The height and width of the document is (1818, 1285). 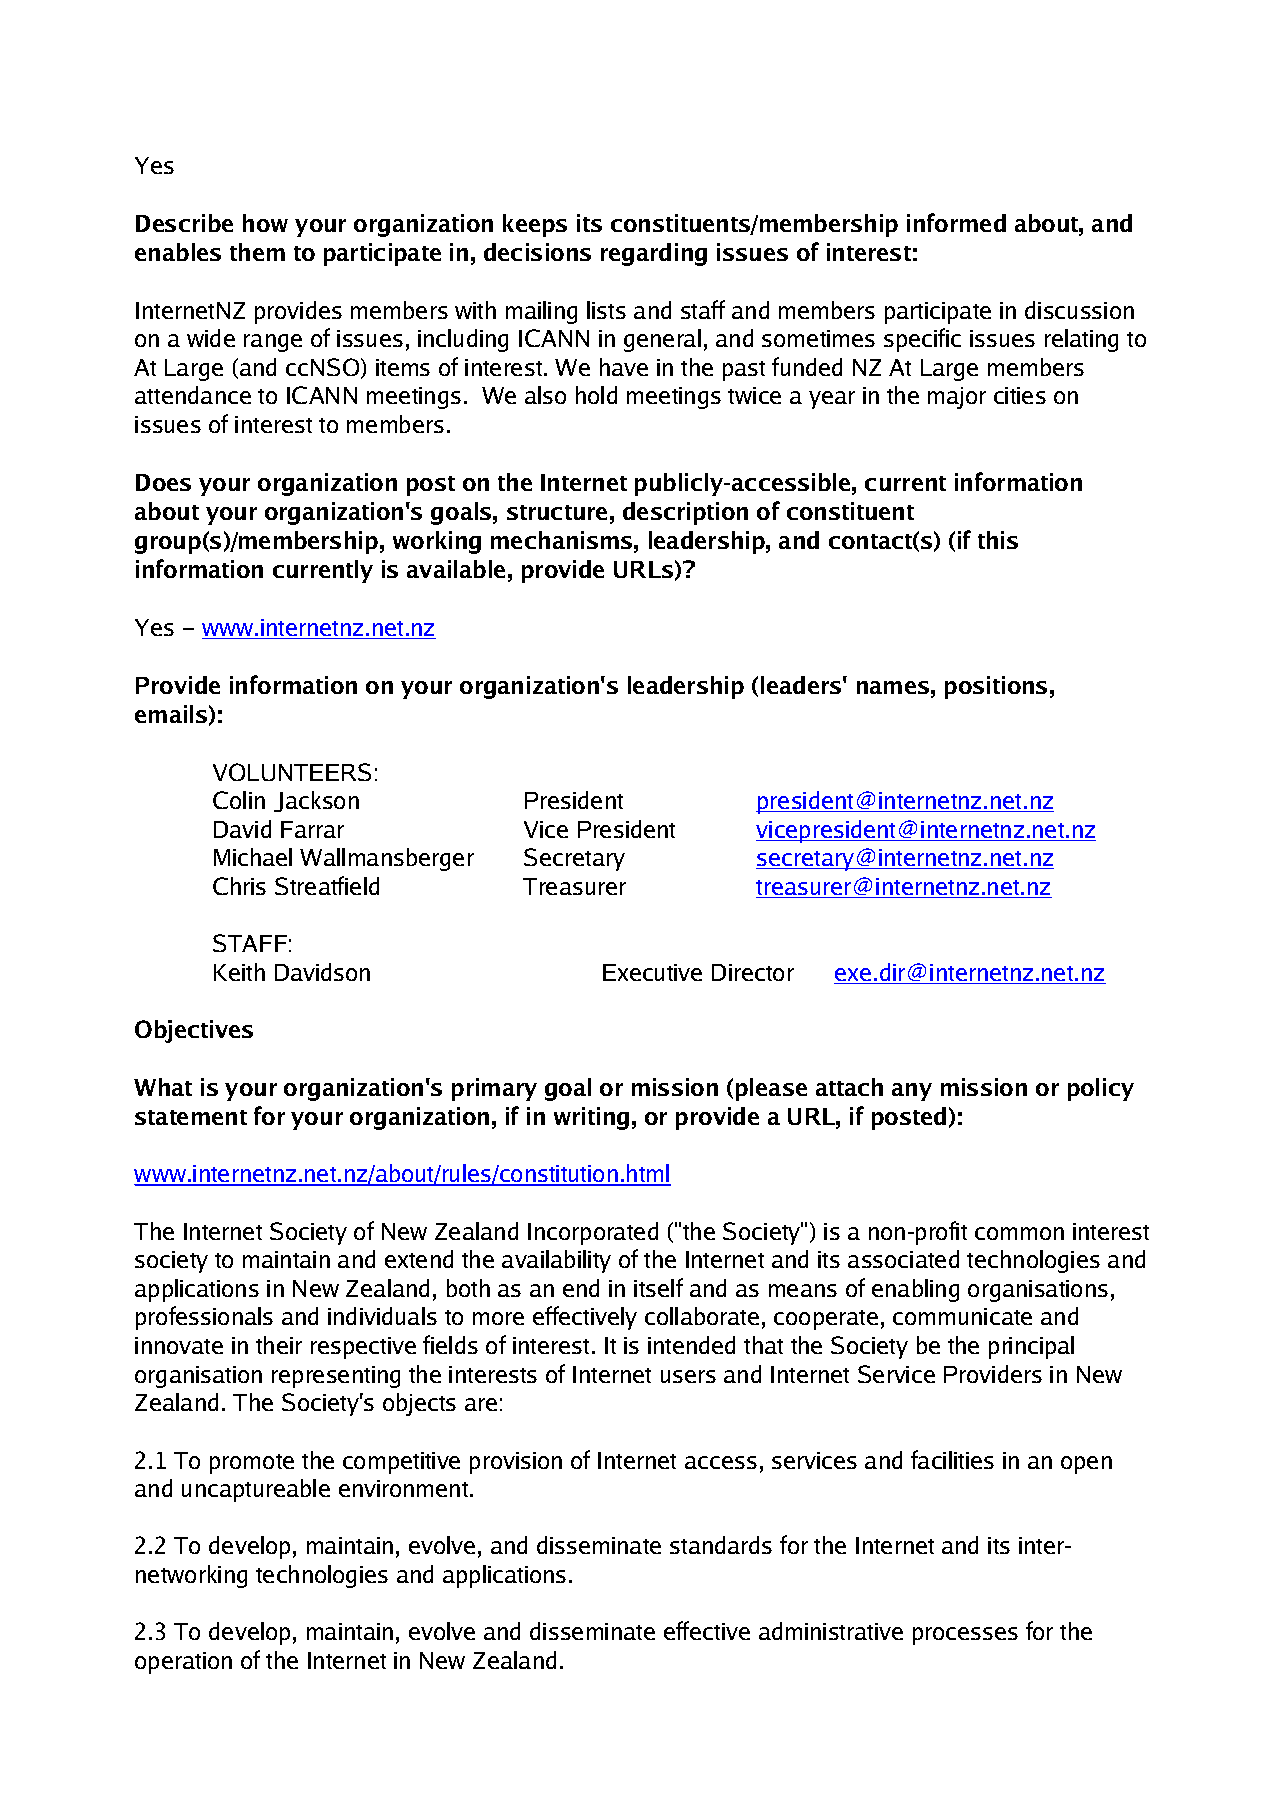 I want to click on available, so click(x=456, y=569).
